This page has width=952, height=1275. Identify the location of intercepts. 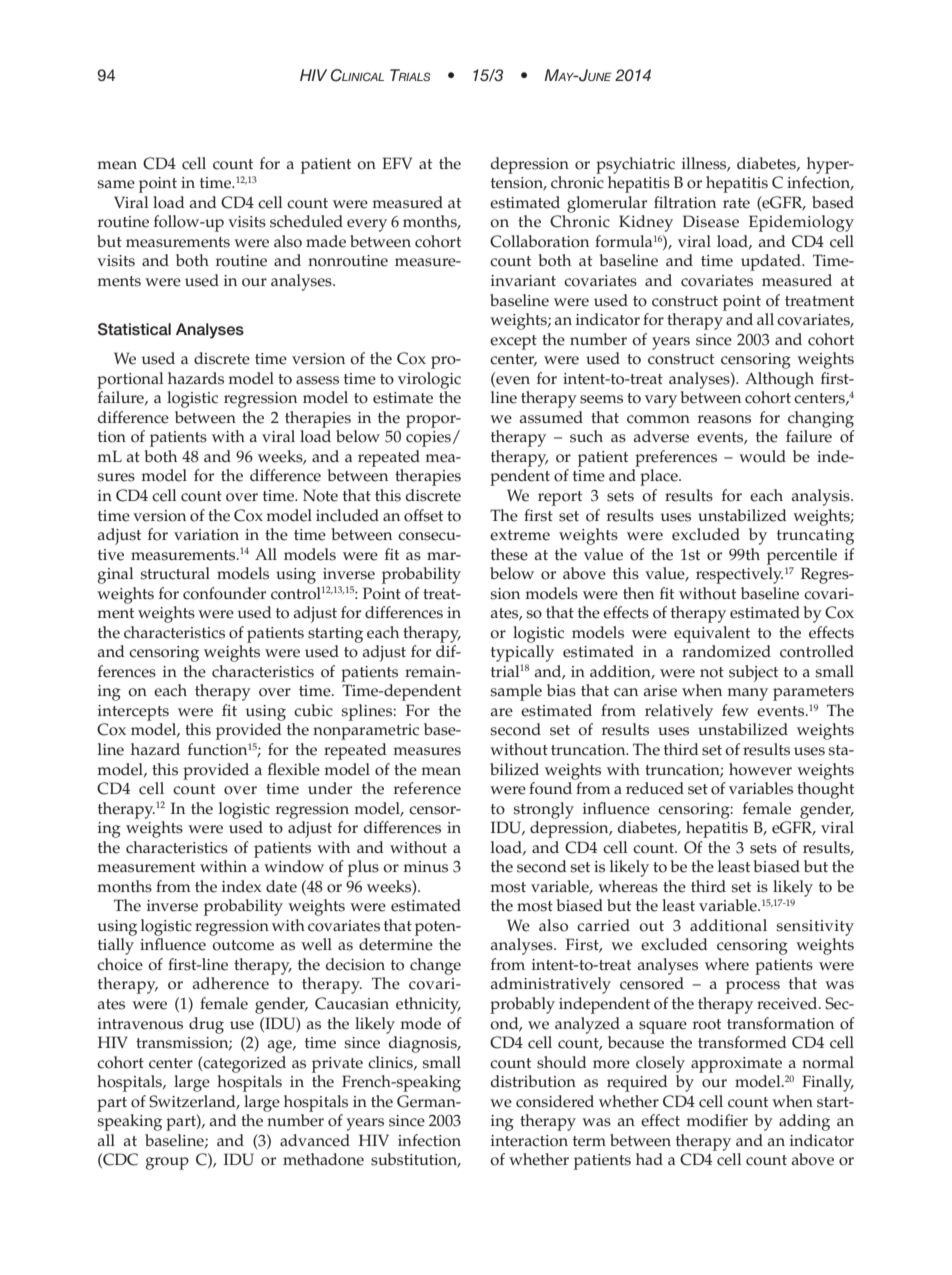
(133, 713).
